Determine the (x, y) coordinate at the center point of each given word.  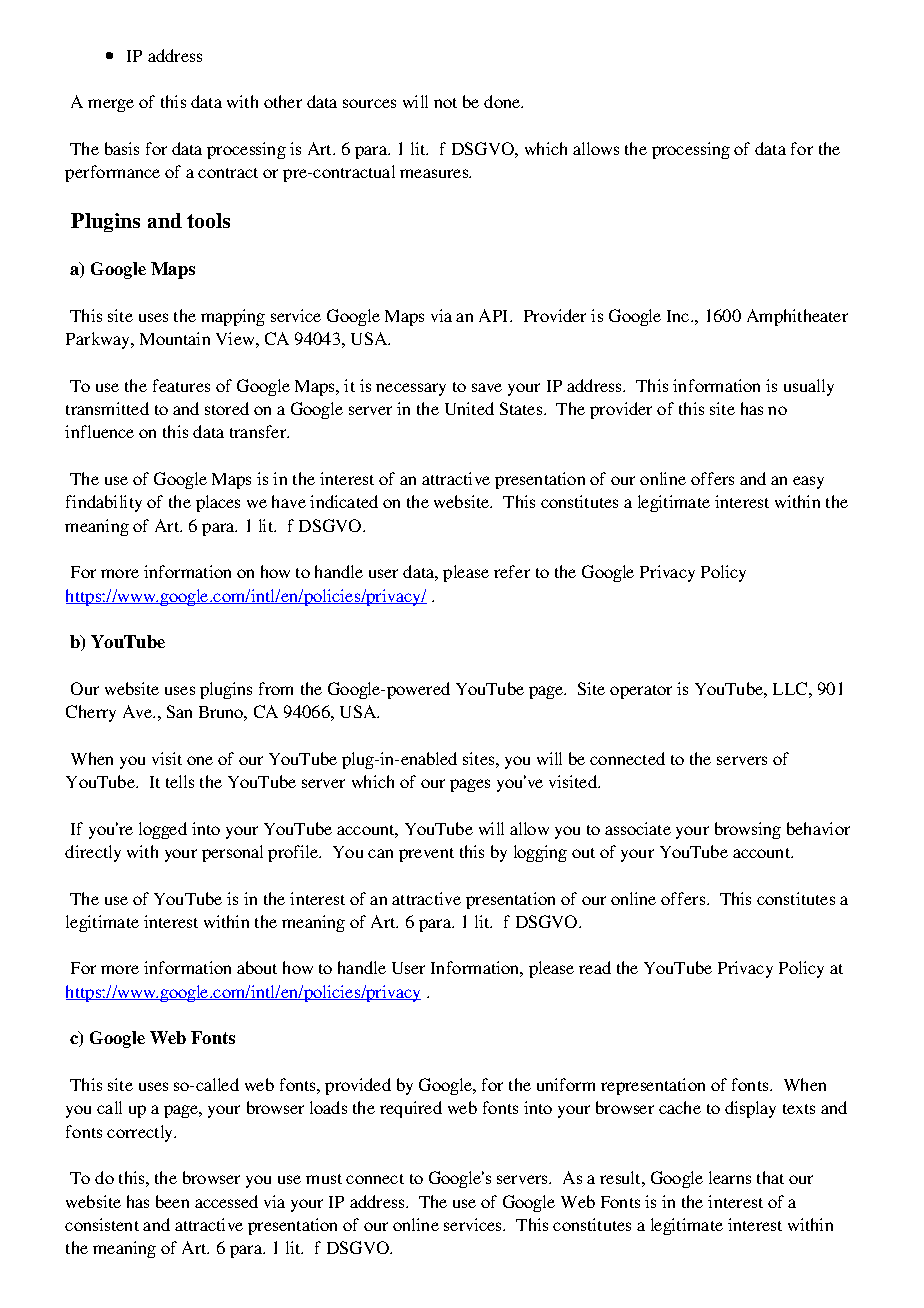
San (179, 711)
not (445, 103)
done (503, 101)
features (181, 385)
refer (512, 571)
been (172, 1201)
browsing (748, 830)
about (257, 967)
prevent (426, 855)
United (469, 408)
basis (122, 148)
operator (641, 692)
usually (809, 387)
